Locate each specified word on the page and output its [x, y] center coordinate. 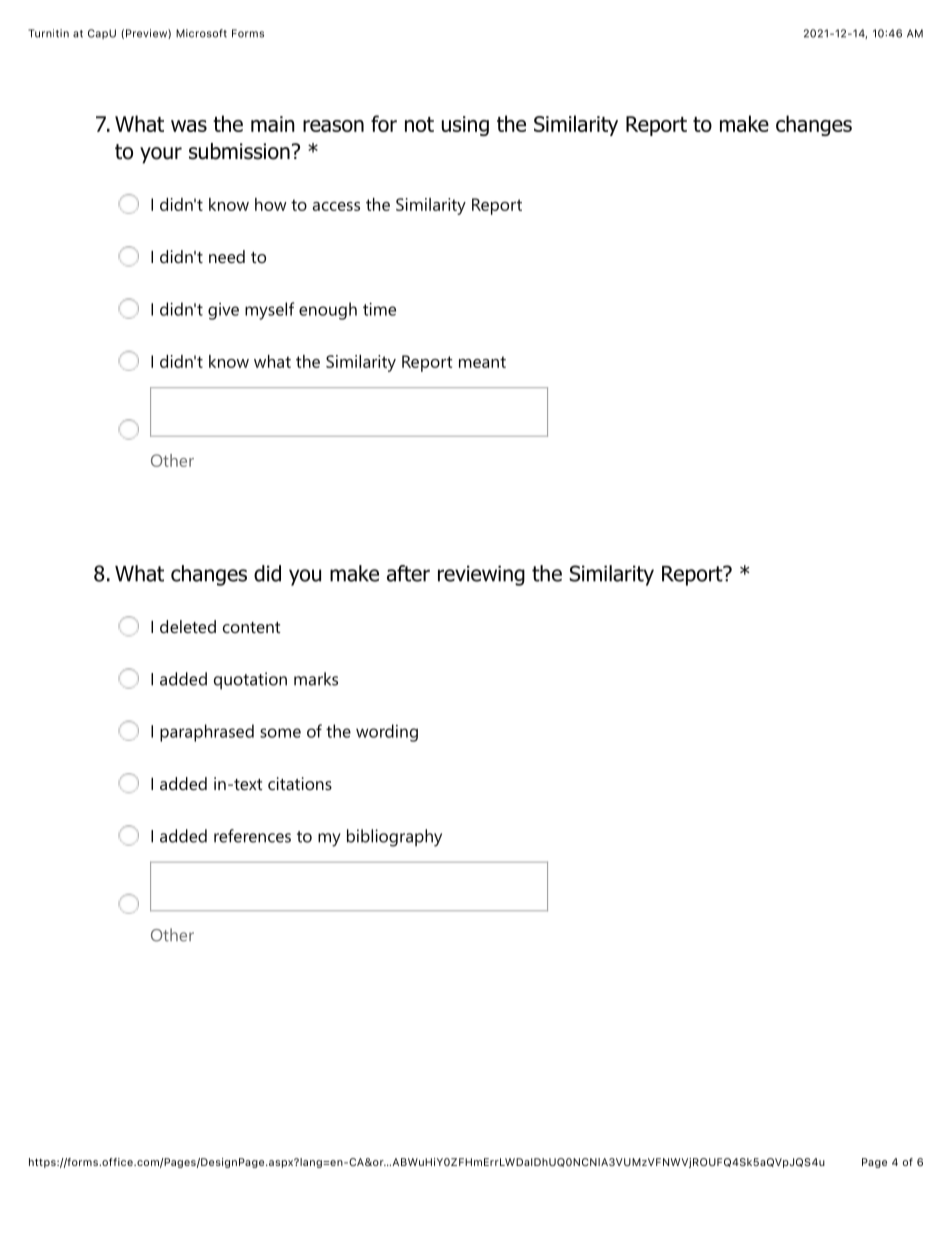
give [223, 311]
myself [269, 311]
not [419, 124]
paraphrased [207, 733]
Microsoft [201, 33]
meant [482, 362]
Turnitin [48, 33]
